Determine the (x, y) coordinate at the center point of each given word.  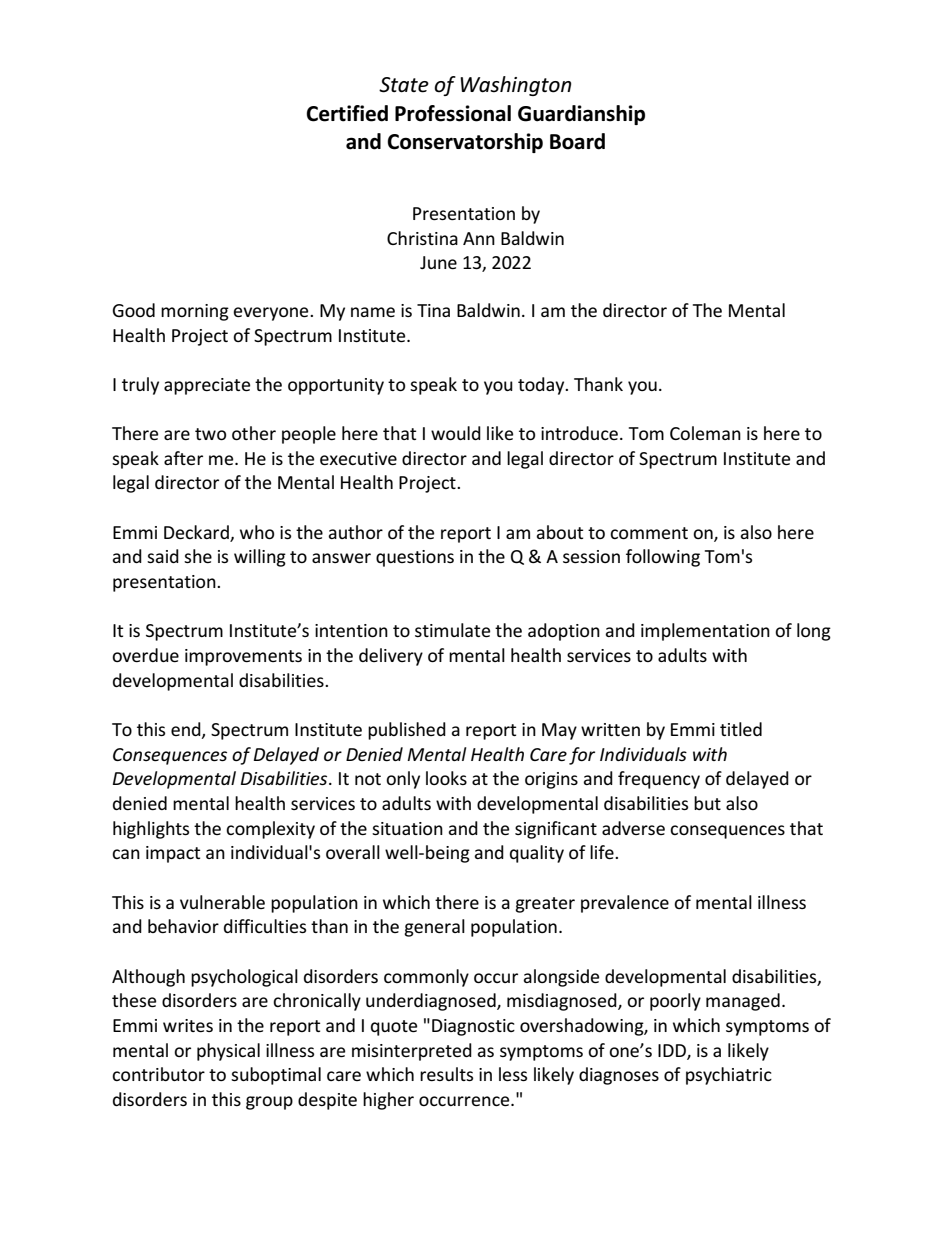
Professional (453, 113)
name (373, 312)
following (663, 558)
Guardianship (581, 115)
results (446, 1074)
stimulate (452, 630)
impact (173, 854)
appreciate (207, 386)
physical (228, 1052)
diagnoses (619, 1076)
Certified (347, 113)
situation (407, 828)
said (163, 556)
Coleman (705, 433)
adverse (633, 828)
